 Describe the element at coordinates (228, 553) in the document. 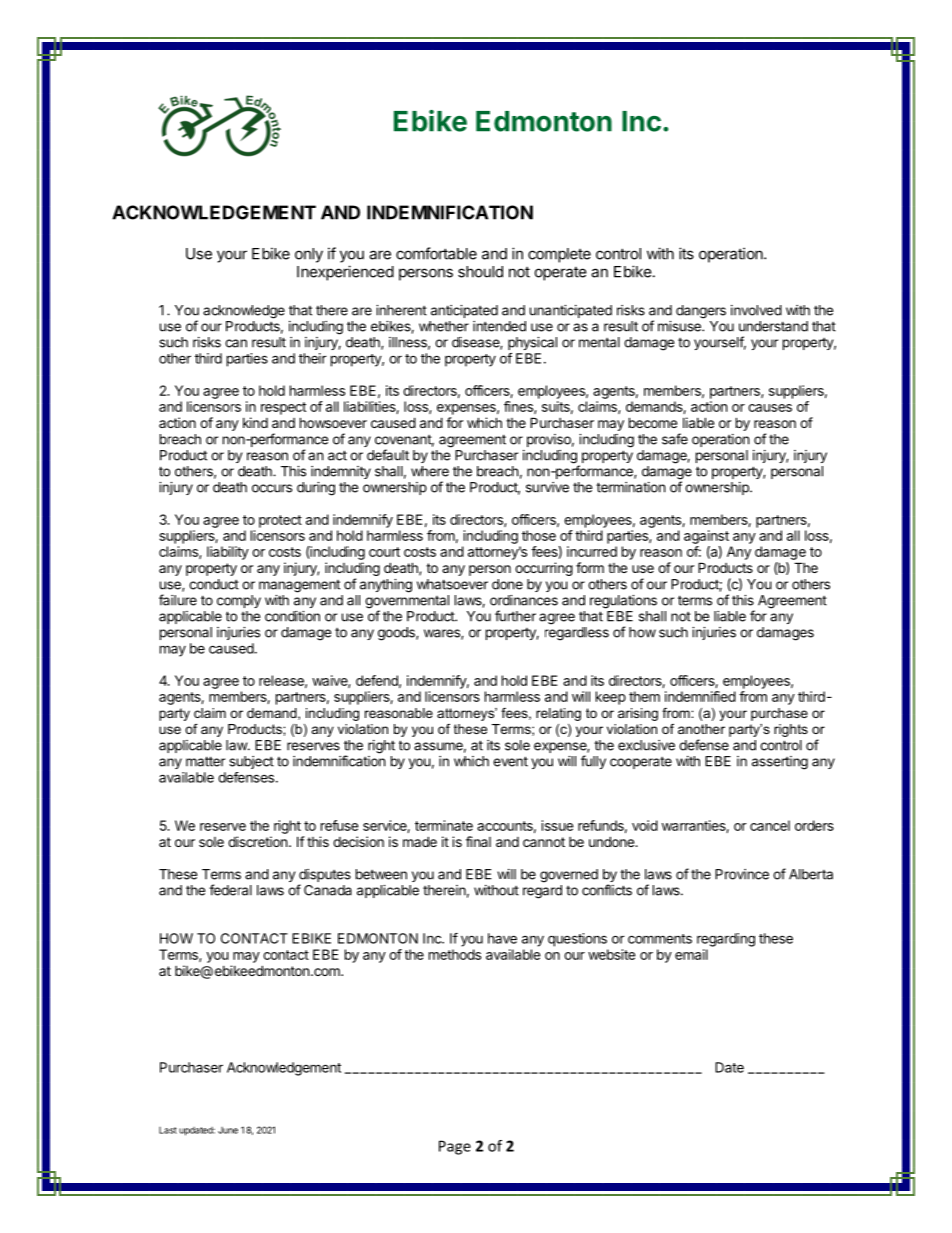

I see `liability` at that location.
